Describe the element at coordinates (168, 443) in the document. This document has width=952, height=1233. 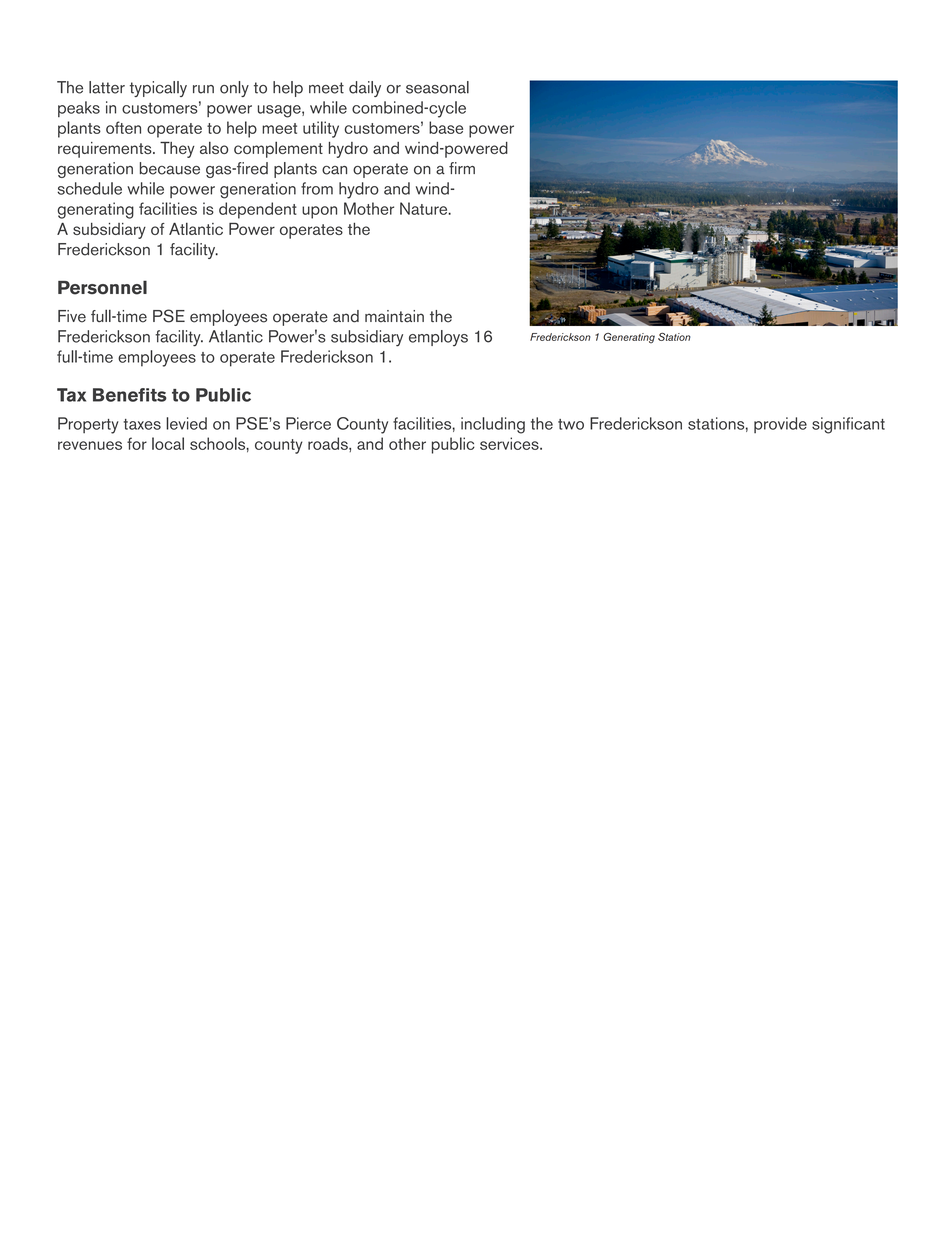
I see `local` at that location.
